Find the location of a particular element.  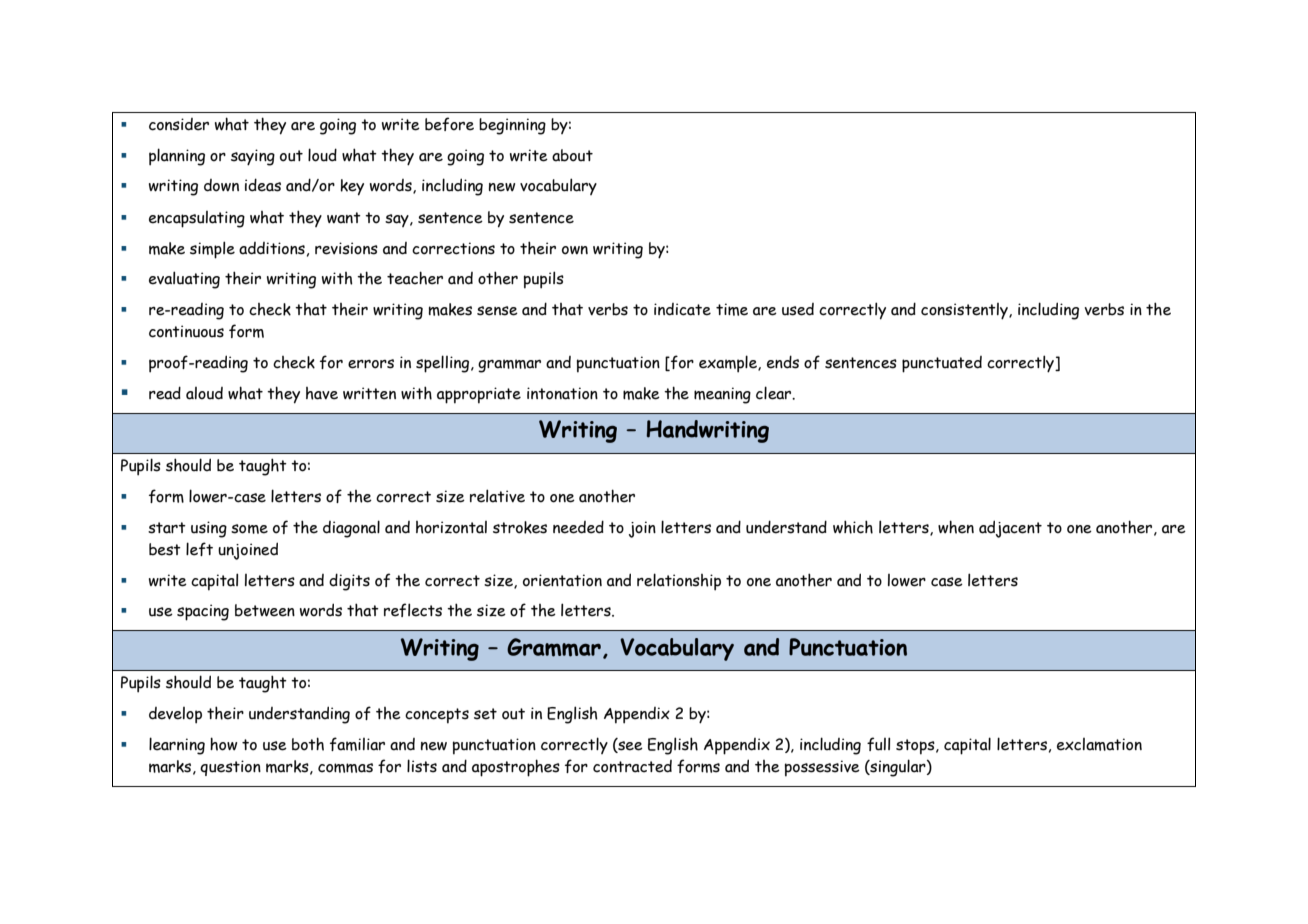

both is located at coordinates (308, 744).
